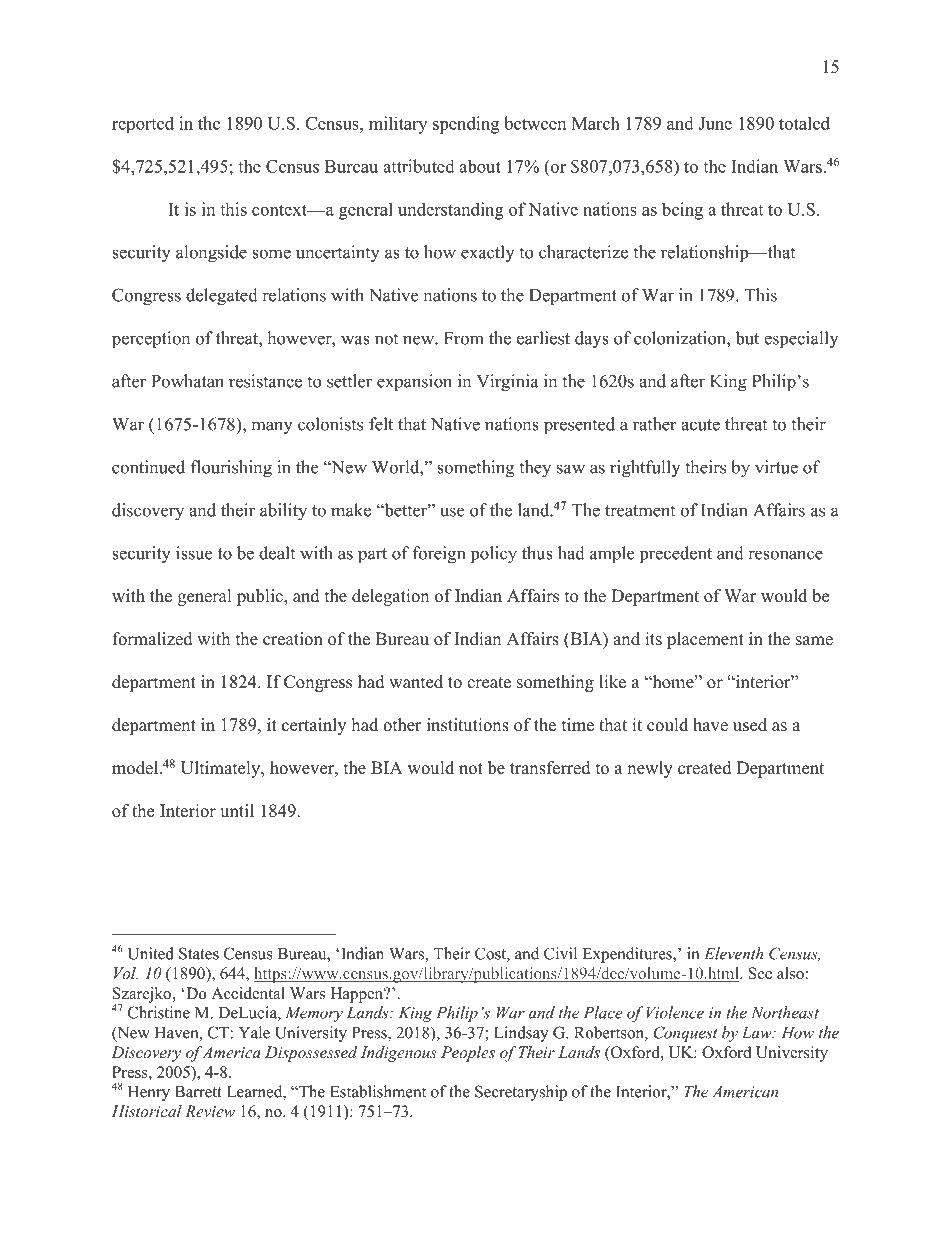 The width and height of the image is (952, 1233). What do you see at coordinates (758, 1033) in the image?
I see `Law` at bounding box center [758, 1033].
